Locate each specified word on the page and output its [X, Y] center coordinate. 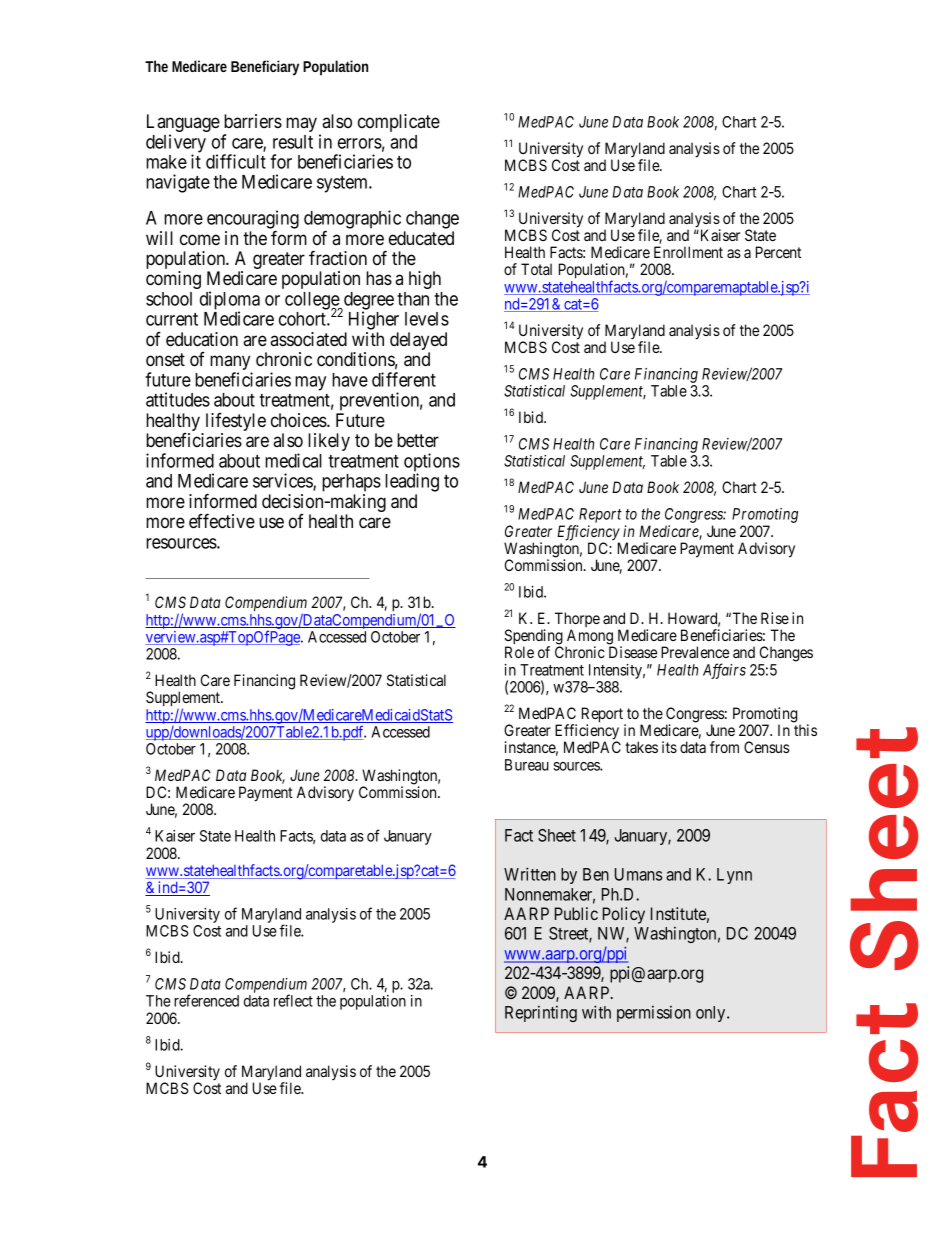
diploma [230, 301]
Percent [778, 252]
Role [519, 652]
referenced [206, 1000]
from [724, 747]
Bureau [527, 765]
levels [427, 319]
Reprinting [541, 1014]
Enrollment [688, 252]
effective [222, 520]
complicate [399, 123]
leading [412, 482]
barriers [253, 121]
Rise [775, 618]
